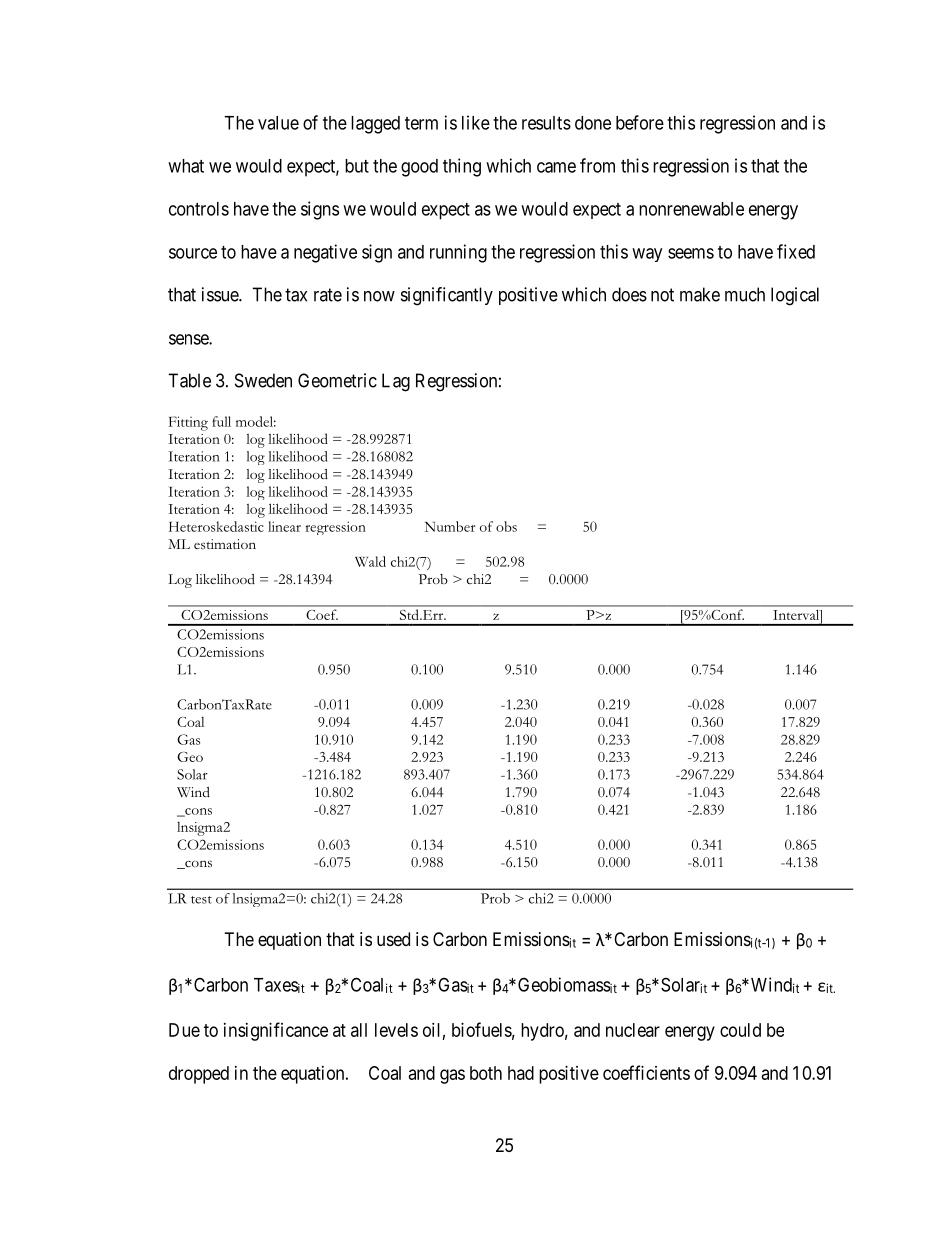  What do you see at coordinates (745, 294) in the image?
I see `much` at bounding box center [745, 294].
